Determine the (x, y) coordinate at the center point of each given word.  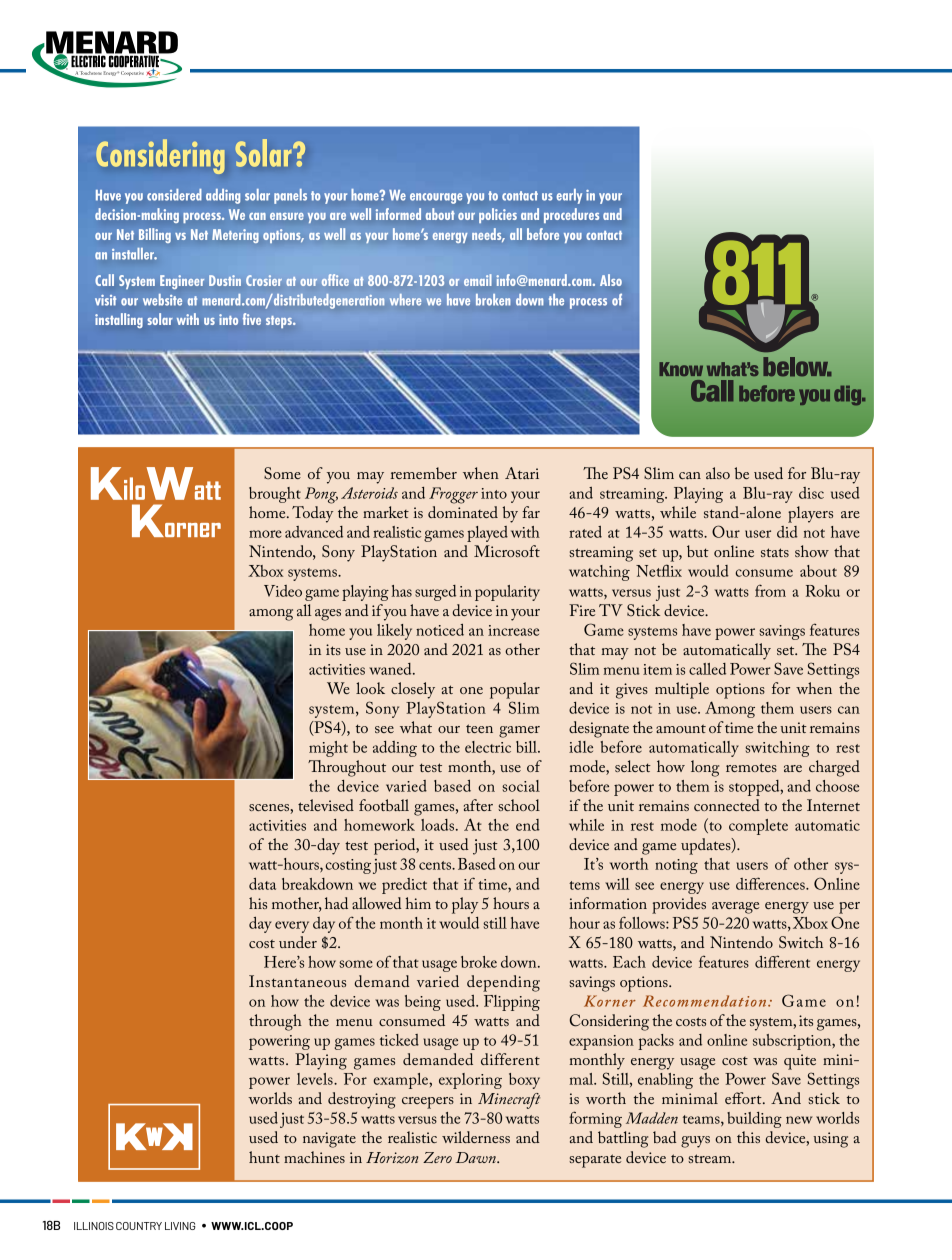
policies (498, 215)
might (328, 749)
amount (681, 728)
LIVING (180, 1226)
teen (479, 728)
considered (174, 195)
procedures (571, 215)
